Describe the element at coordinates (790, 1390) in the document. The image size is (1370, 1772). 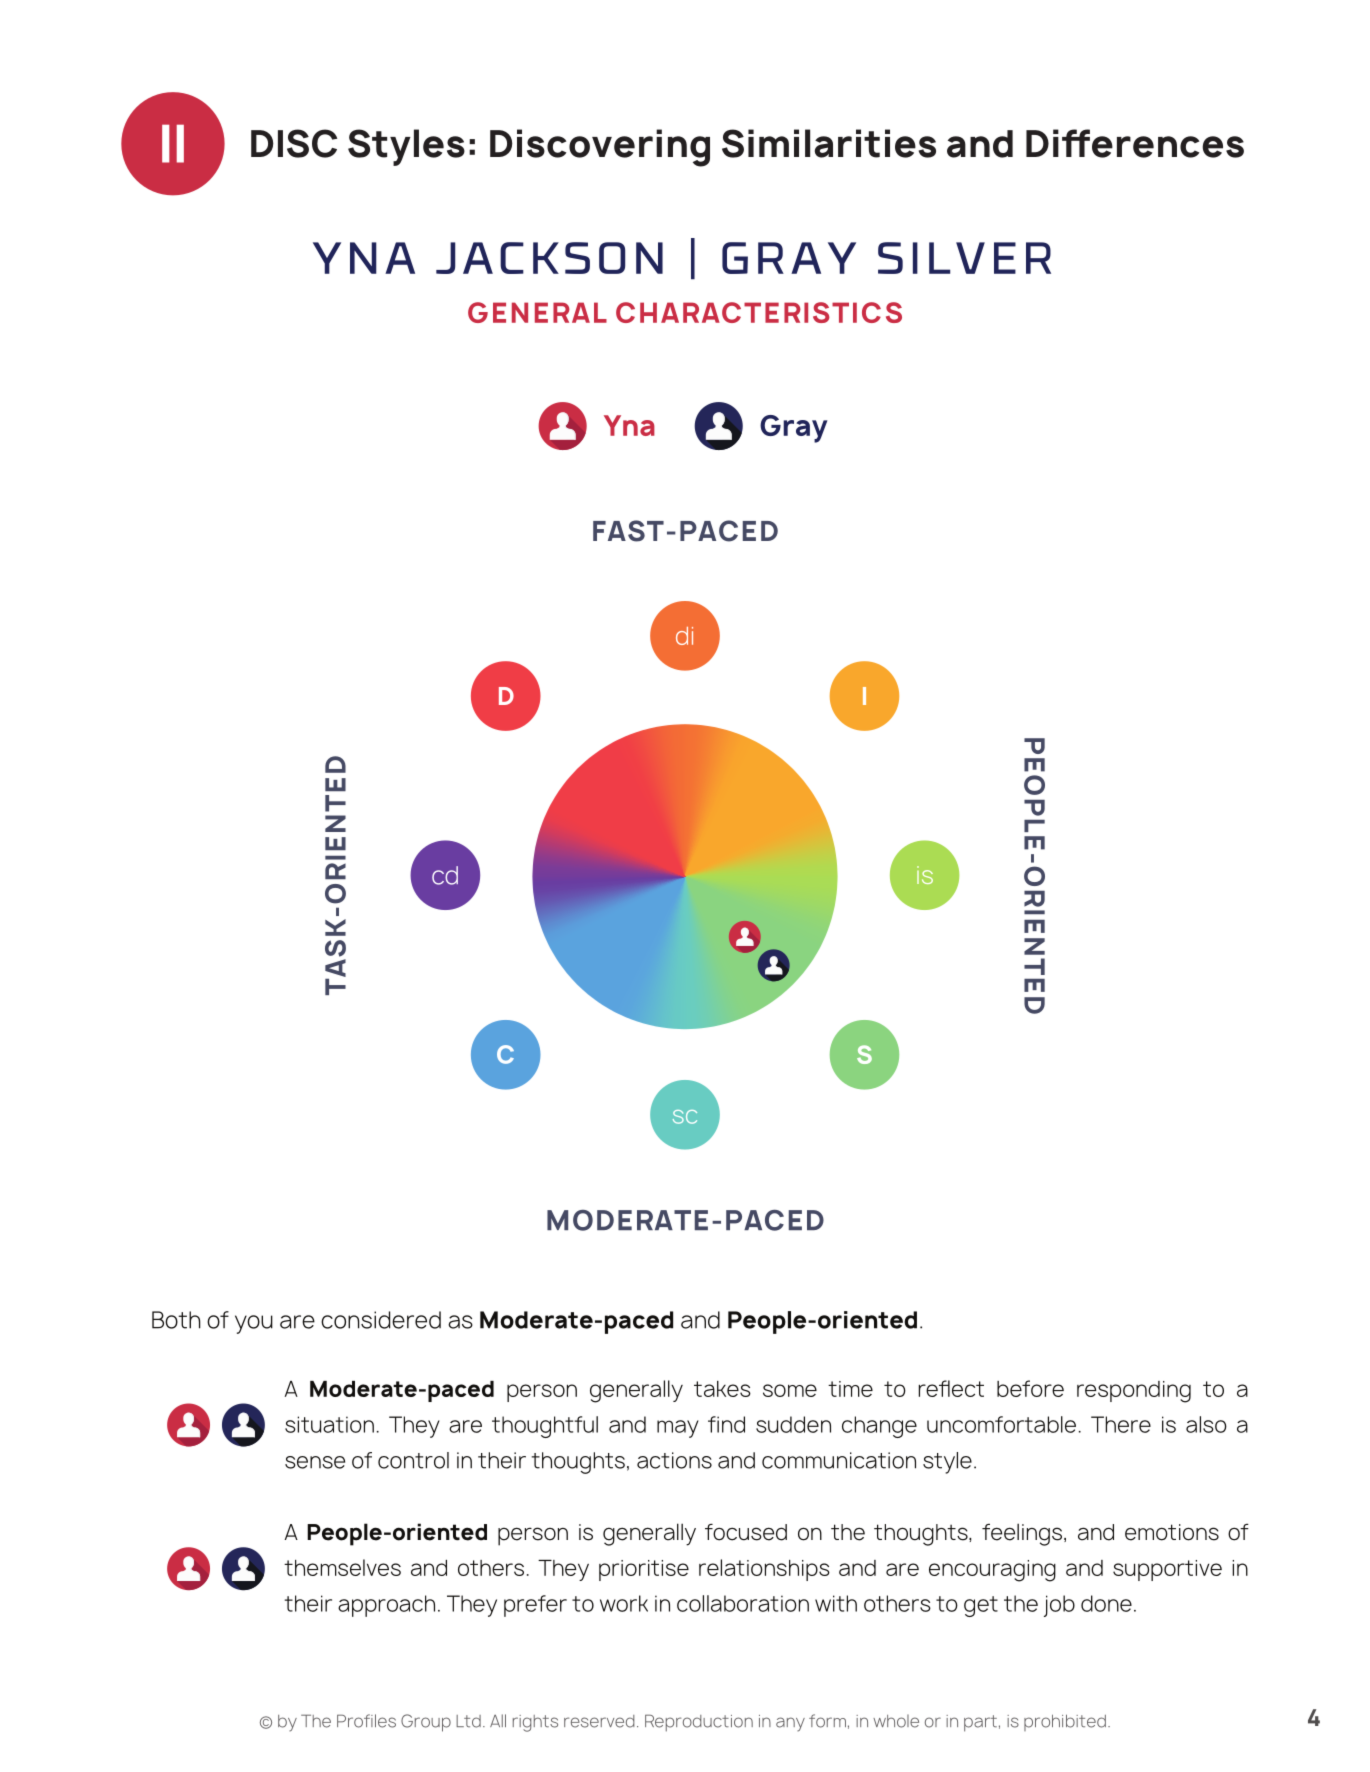
I see `some` at that location.
